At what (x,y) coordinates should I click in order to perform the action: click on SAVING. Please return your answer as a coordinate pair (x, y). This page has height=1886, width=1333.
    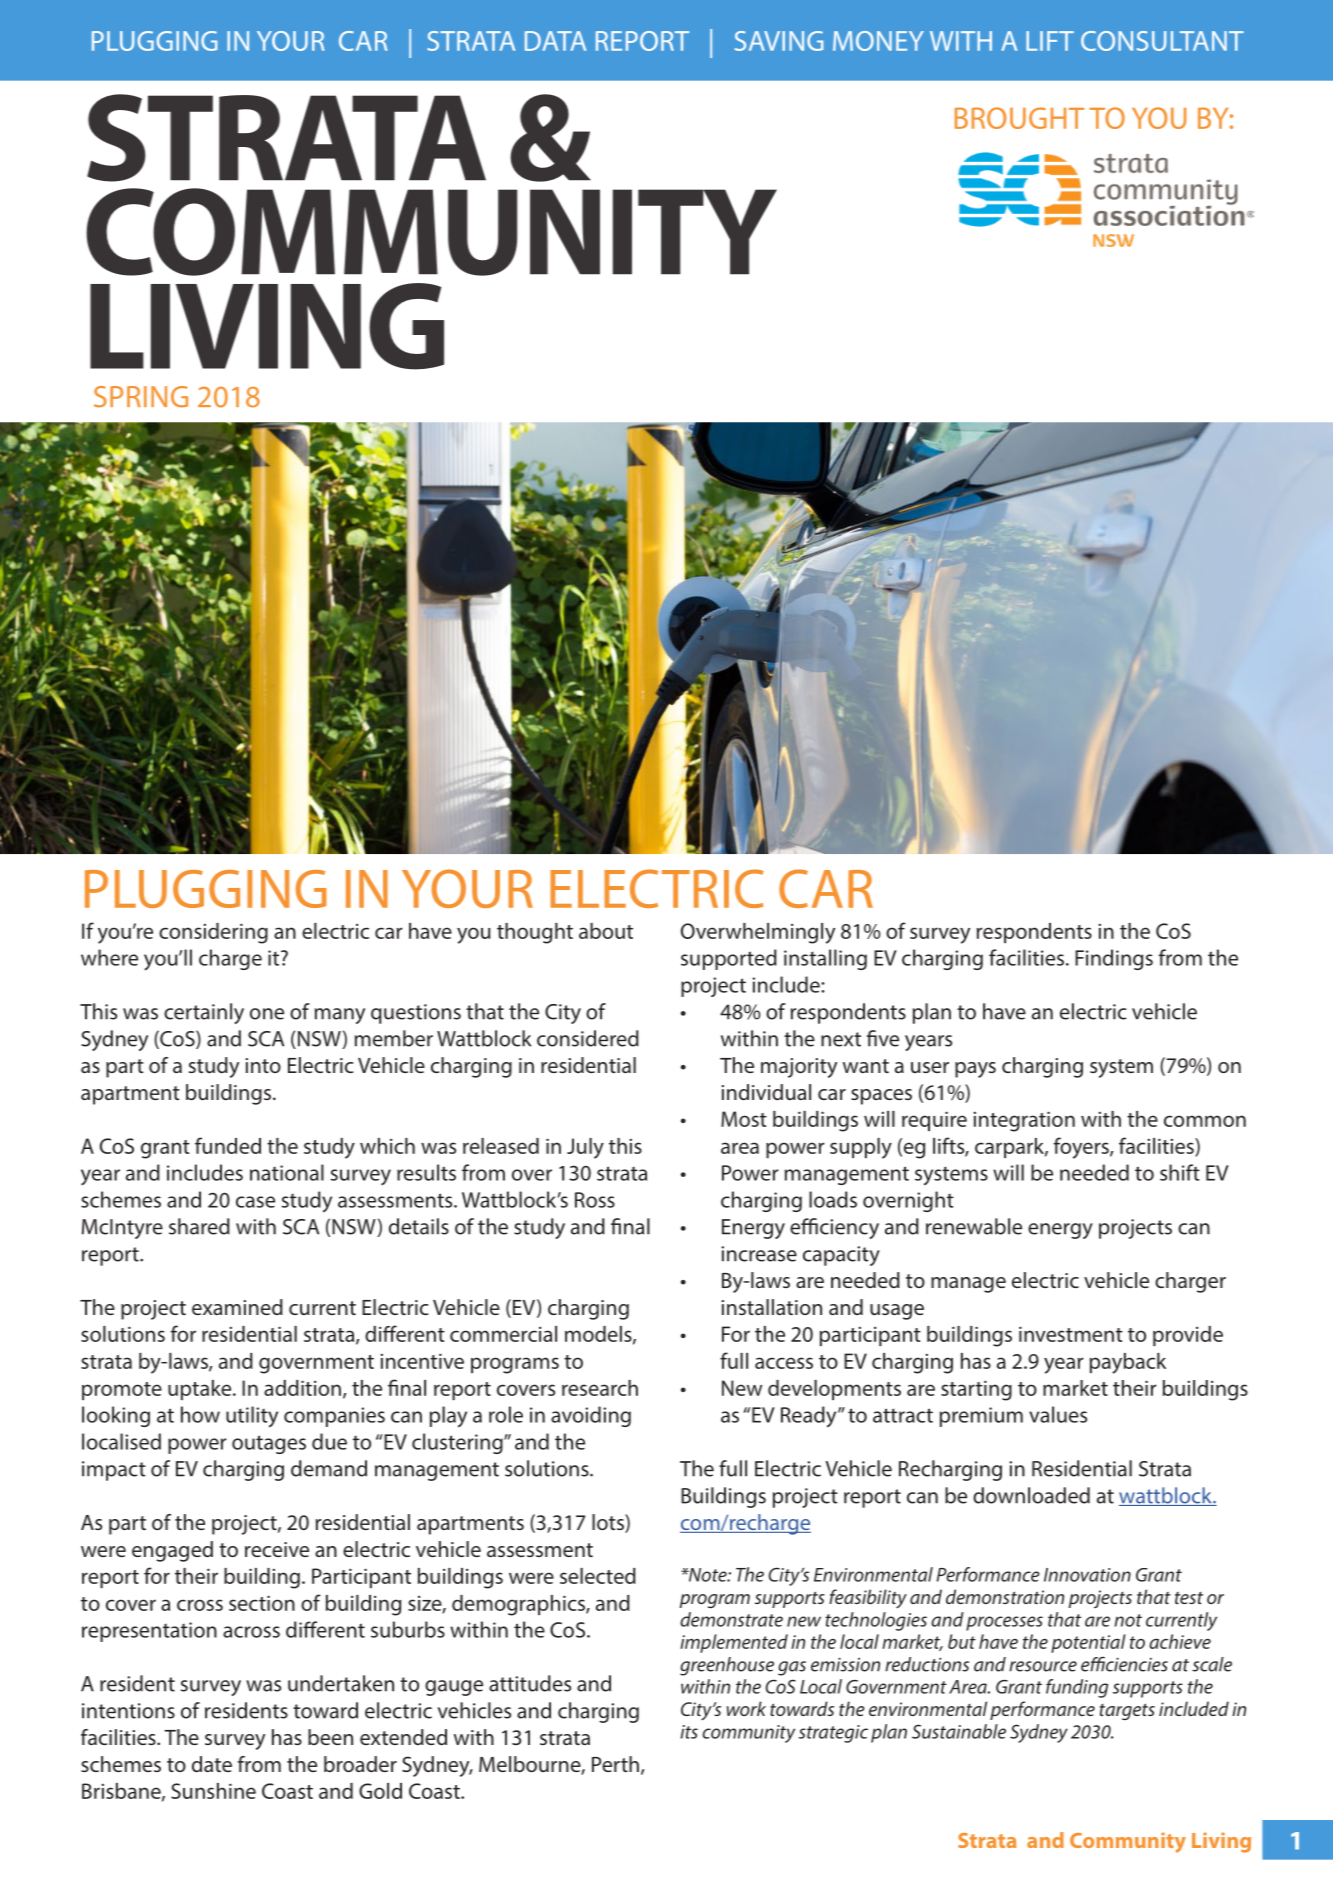
    Looking at the image, I should click on (779, 41).
